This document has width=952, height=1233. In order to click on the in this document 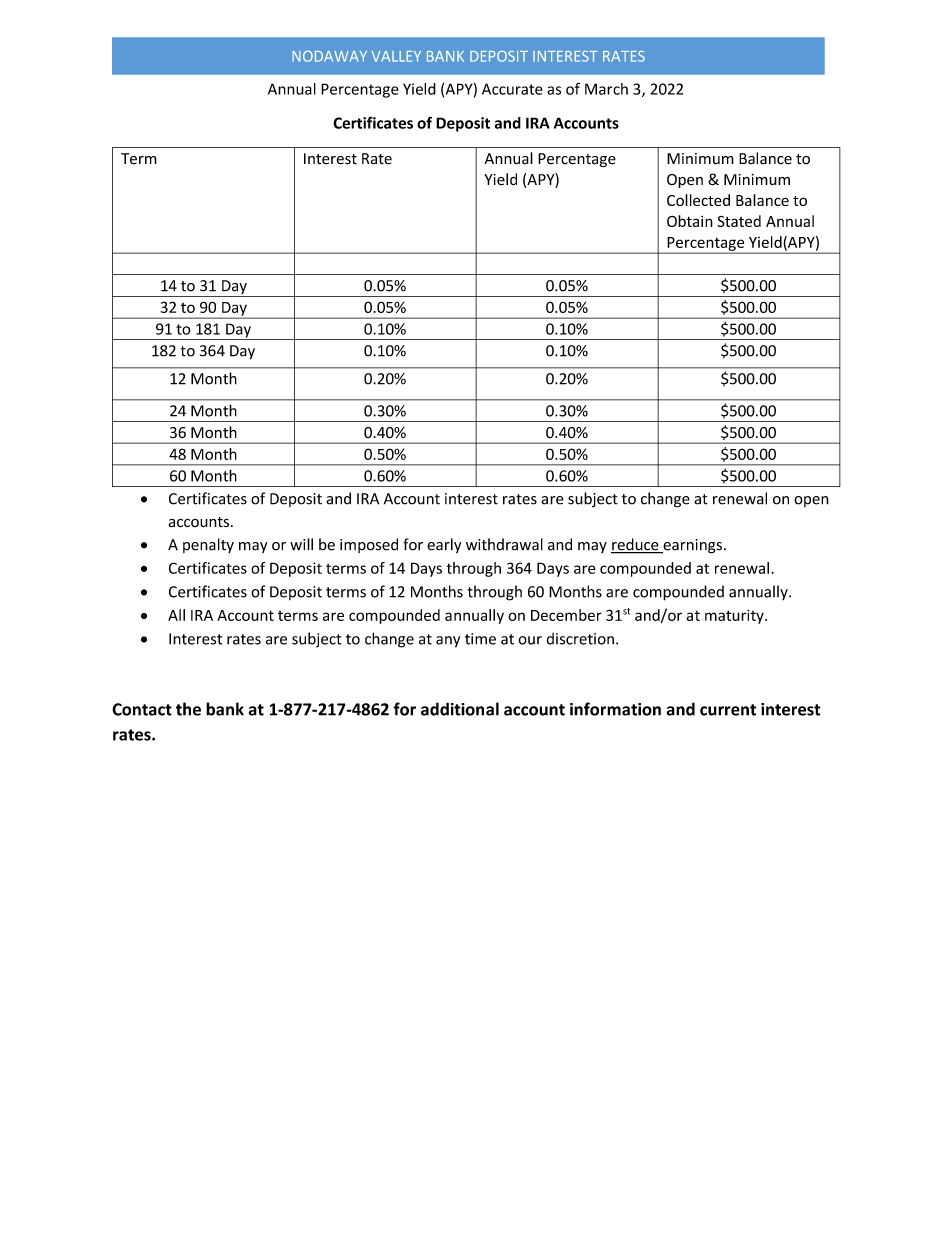, I will do `click(188, 709)`.
